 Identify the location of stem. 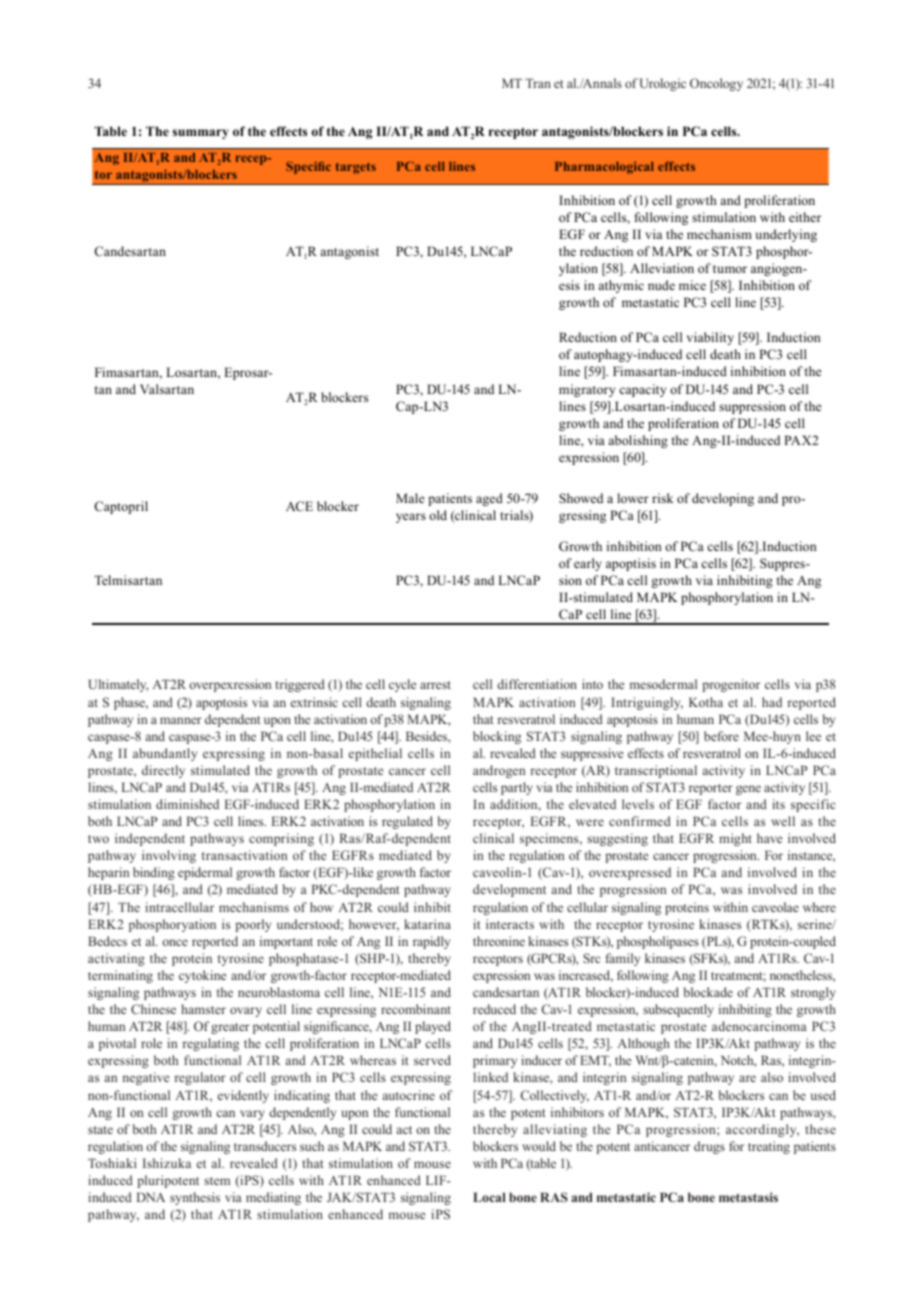
(217, 1181).
